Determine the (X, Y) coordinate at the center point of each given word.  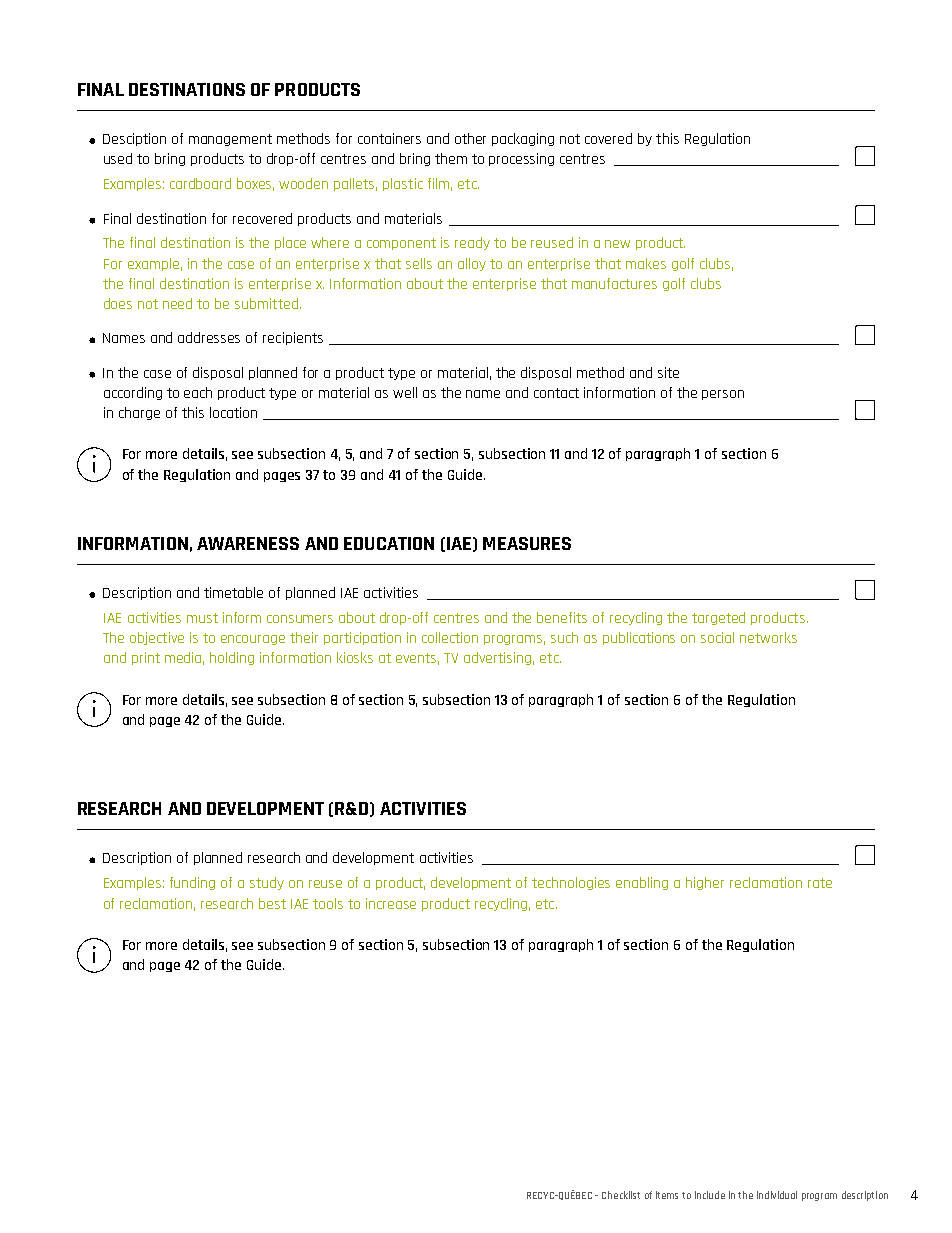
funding (192, 883)
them (451, 158)
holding (232, 658)
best (272, 903)
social (717, 637)
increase (391, 903)
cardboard (200, 183)
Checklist (621, 1195)
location (233, 412)
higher (705, 883)
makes (646, 263)
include (710, 1195)
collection (450, 637)
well (405, 392)
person (723, 395)
